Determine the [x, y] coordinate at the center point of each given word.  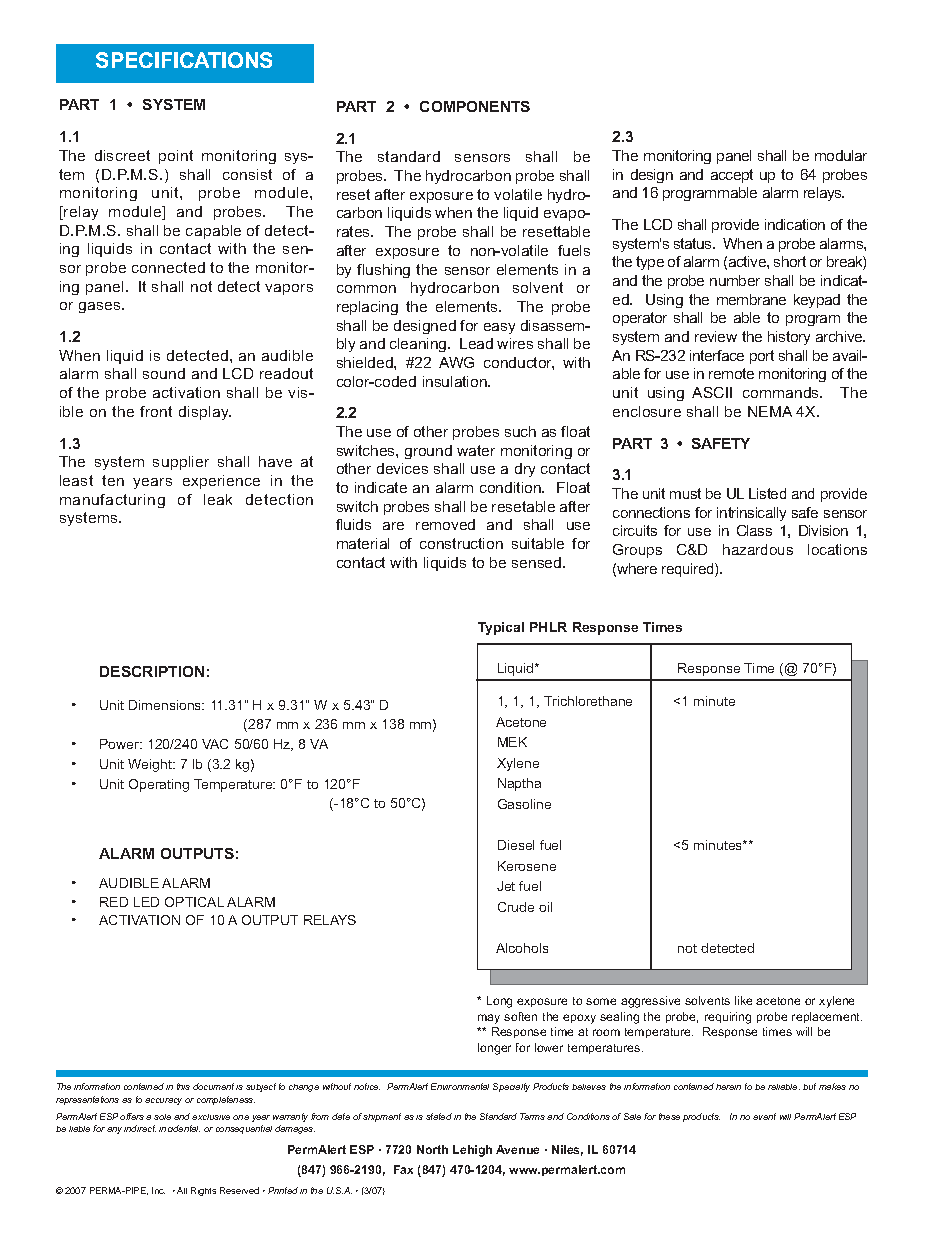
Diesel [516, 845]
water [476, 450]
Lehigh [472, 1151]
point [176, 157]
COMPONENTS [475, 106]
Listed [767, 493]
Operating [159, 785]
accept [732, 176]
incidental [179, 1128]
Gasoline [524, 804]
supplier [181, 463]
